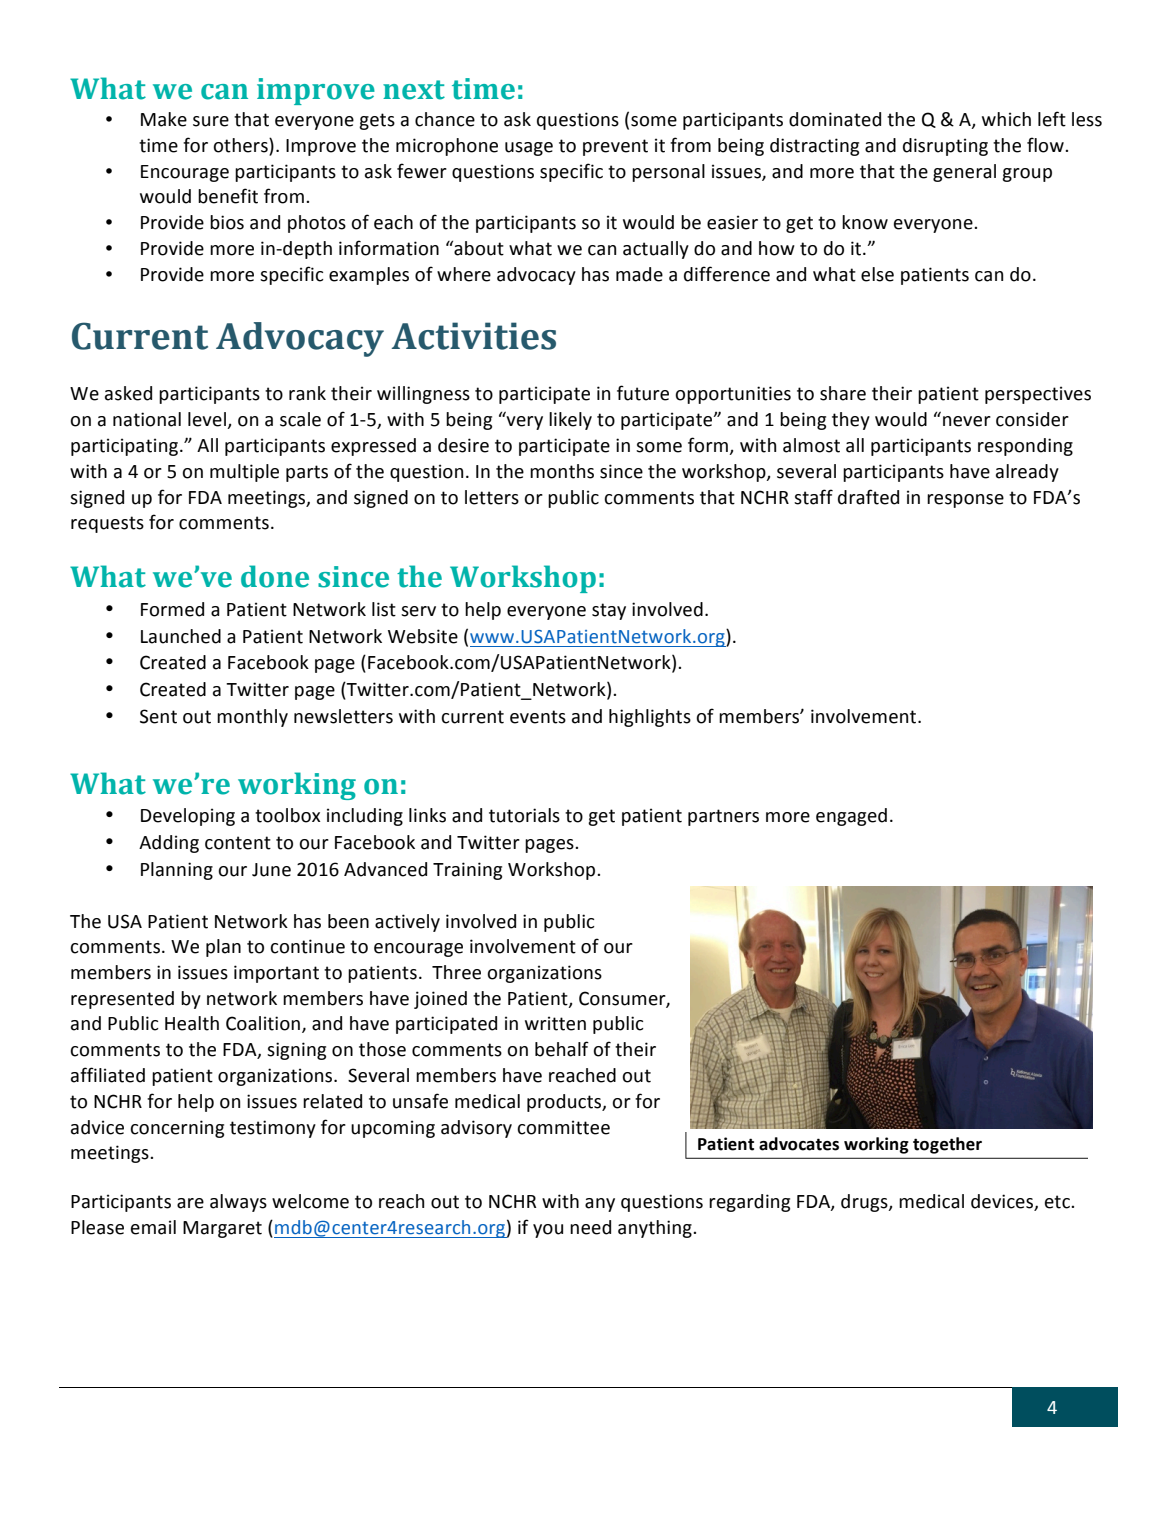 The image size is (1175, 1521). I want to click on response, so click(965, 501).
